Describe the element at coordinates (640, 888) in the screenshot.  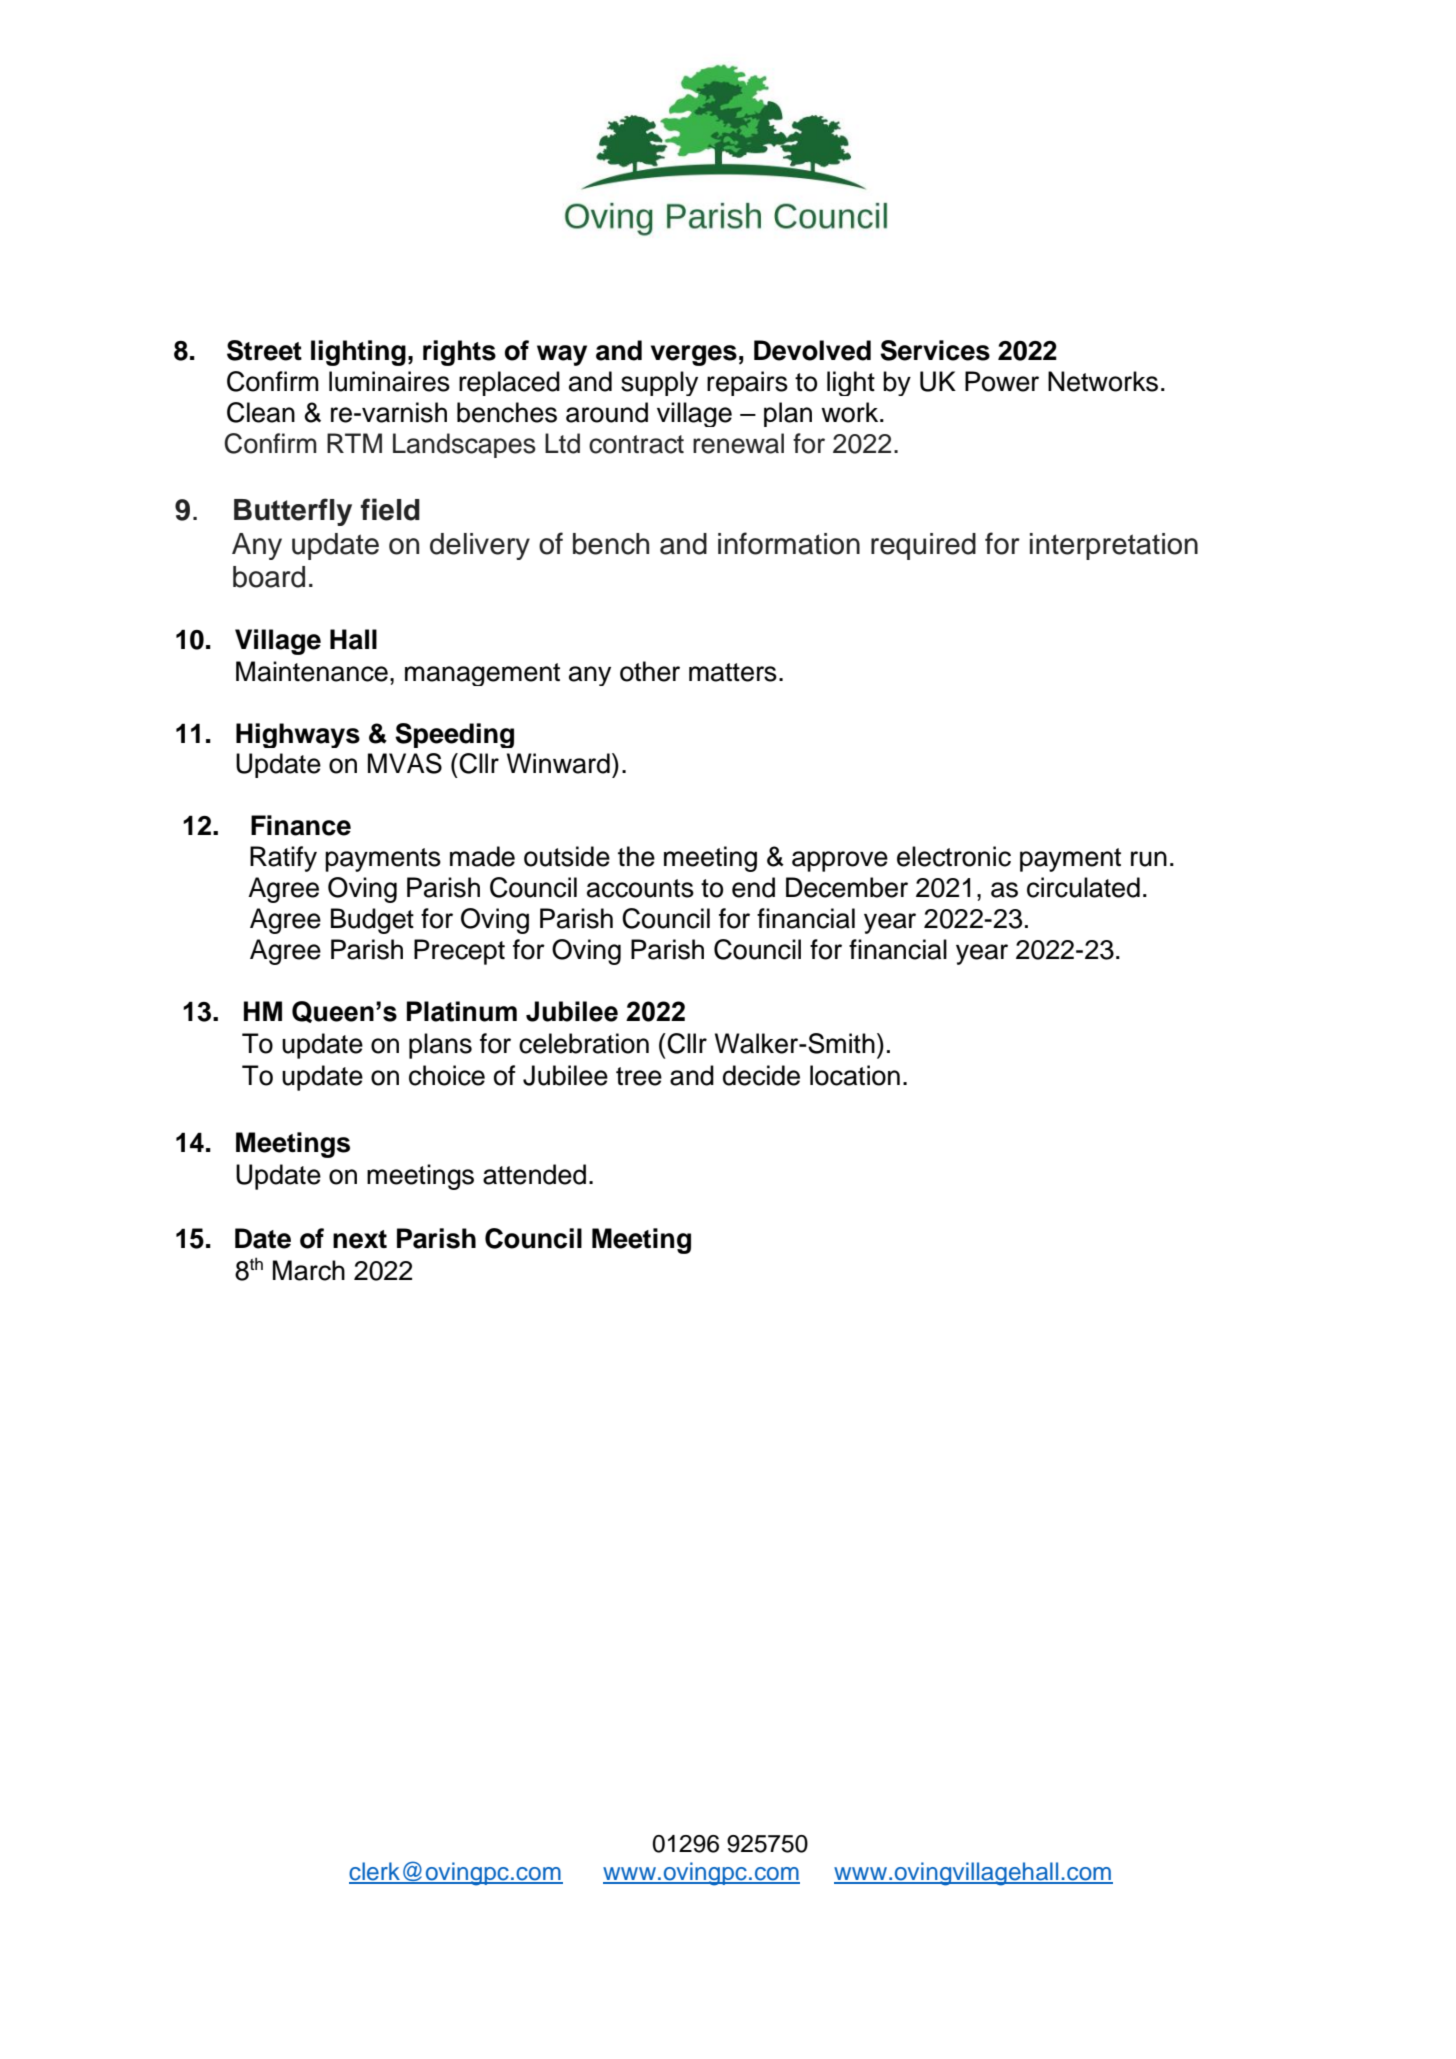
I see `accounts` at that location.
